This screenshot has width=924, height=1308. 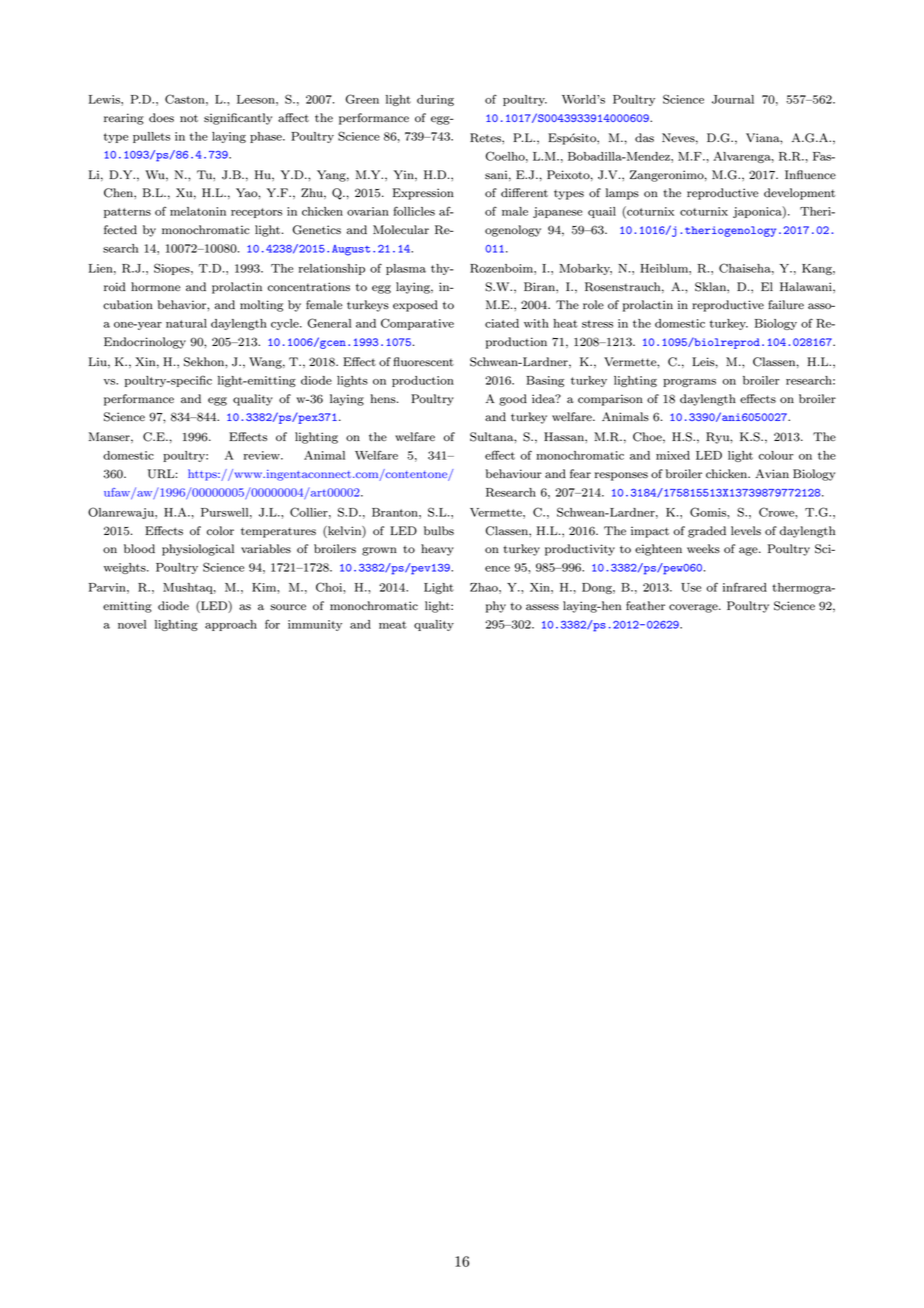 What do you see at coordinates (514, 474) in the screenshot?
I see `behaviour` at bounding box center [514, 474].
